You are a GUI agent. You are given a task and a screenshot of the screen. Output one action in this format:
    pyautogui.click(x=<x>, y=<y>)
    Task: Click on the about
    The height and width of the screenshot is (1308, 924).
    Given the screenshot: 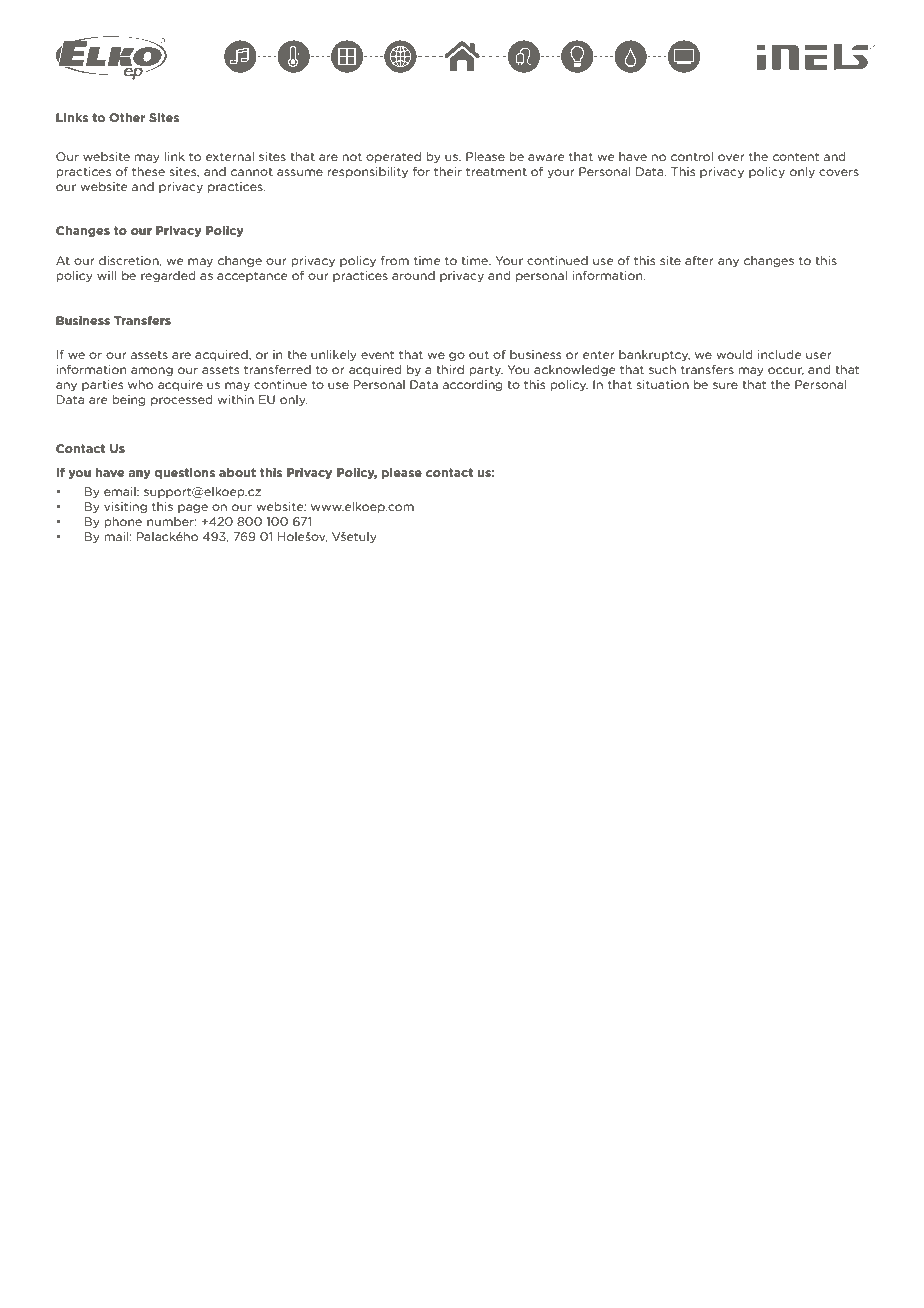 What is the action you would take?
    pyautogui.click(x=237, y=472)
